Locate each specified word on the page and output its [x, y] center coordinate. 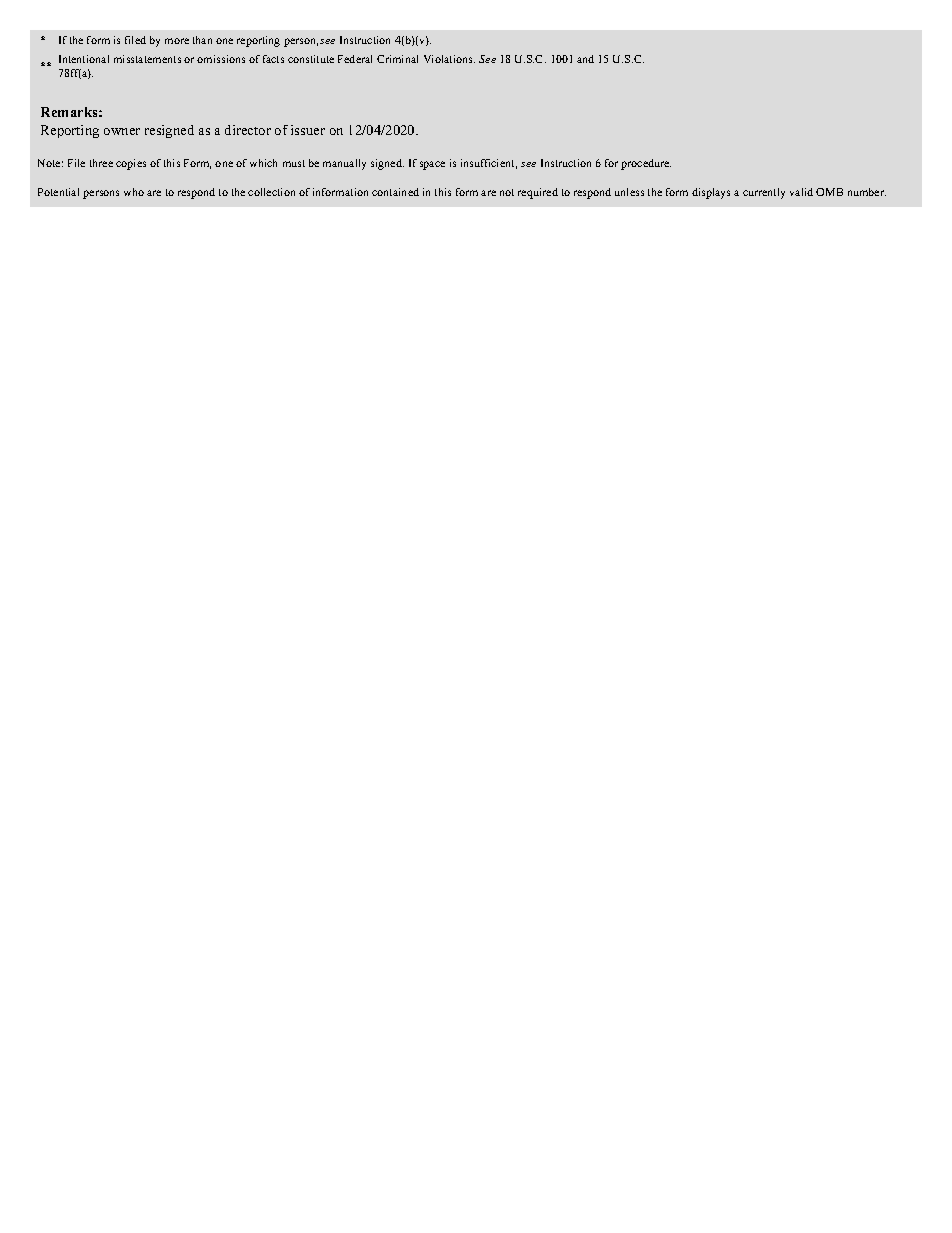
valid [801, 192]
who [134, 192]
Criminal [397, 59]
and [585, 59]
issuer [308, 130]
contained [395, 192]
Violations [449, 59]
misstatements [147, 59]
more [177, 41]
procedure [646, 164]
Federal [355, 59]
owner [122, 131]
